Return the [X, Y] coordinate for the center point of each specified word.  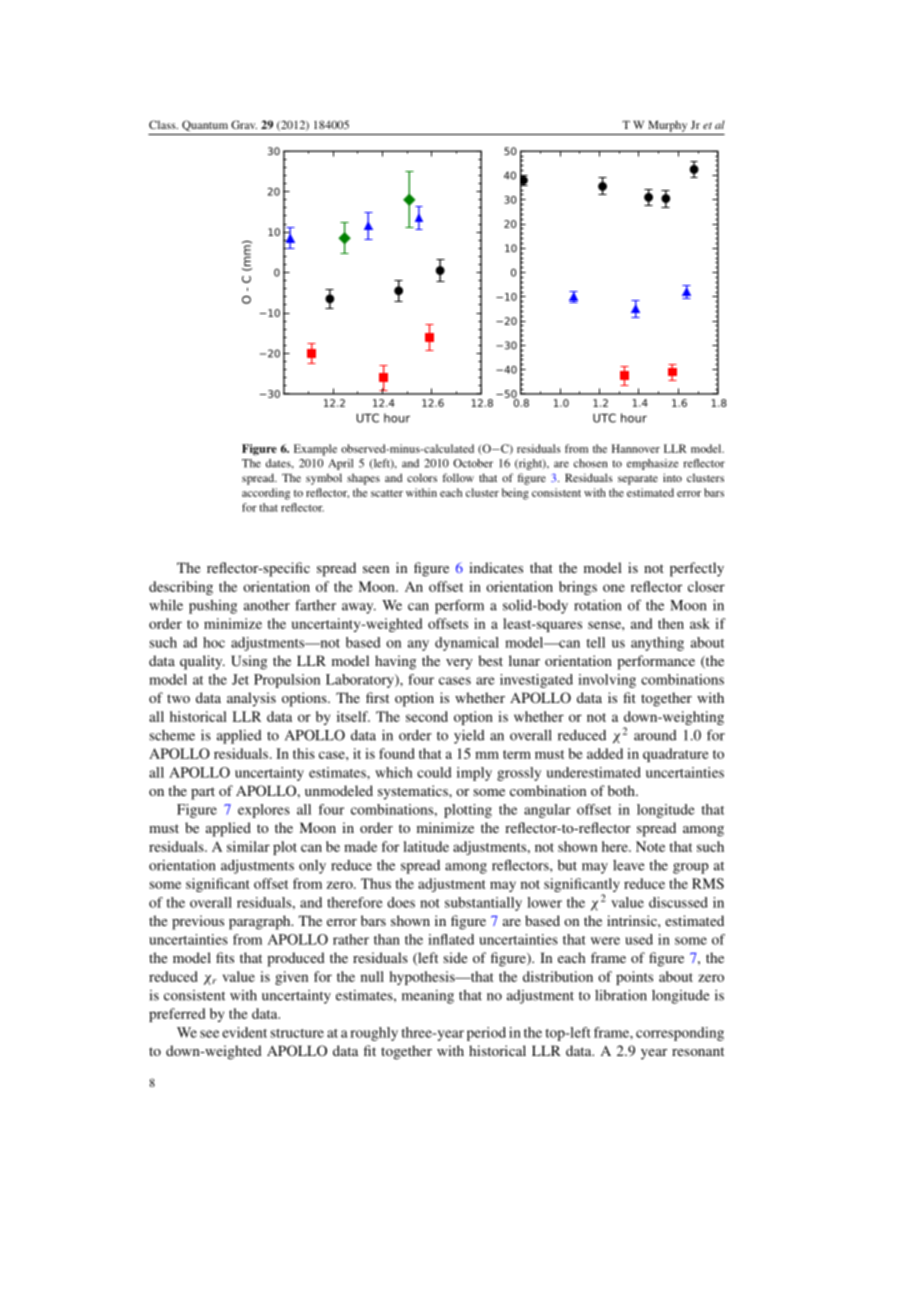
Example [315, 450]
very [459, 664]
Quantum [205, 125]
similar [248, 846]
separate [638, 480]
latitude [426, 846]
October [473, 463]
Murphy [667, 126]
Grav [244, 124]
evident [244, 1032]
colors [422, 477]
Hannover [636, 448]
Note [650, 846]
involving [607, 681]
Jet [240, 679]
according [266, 494]
